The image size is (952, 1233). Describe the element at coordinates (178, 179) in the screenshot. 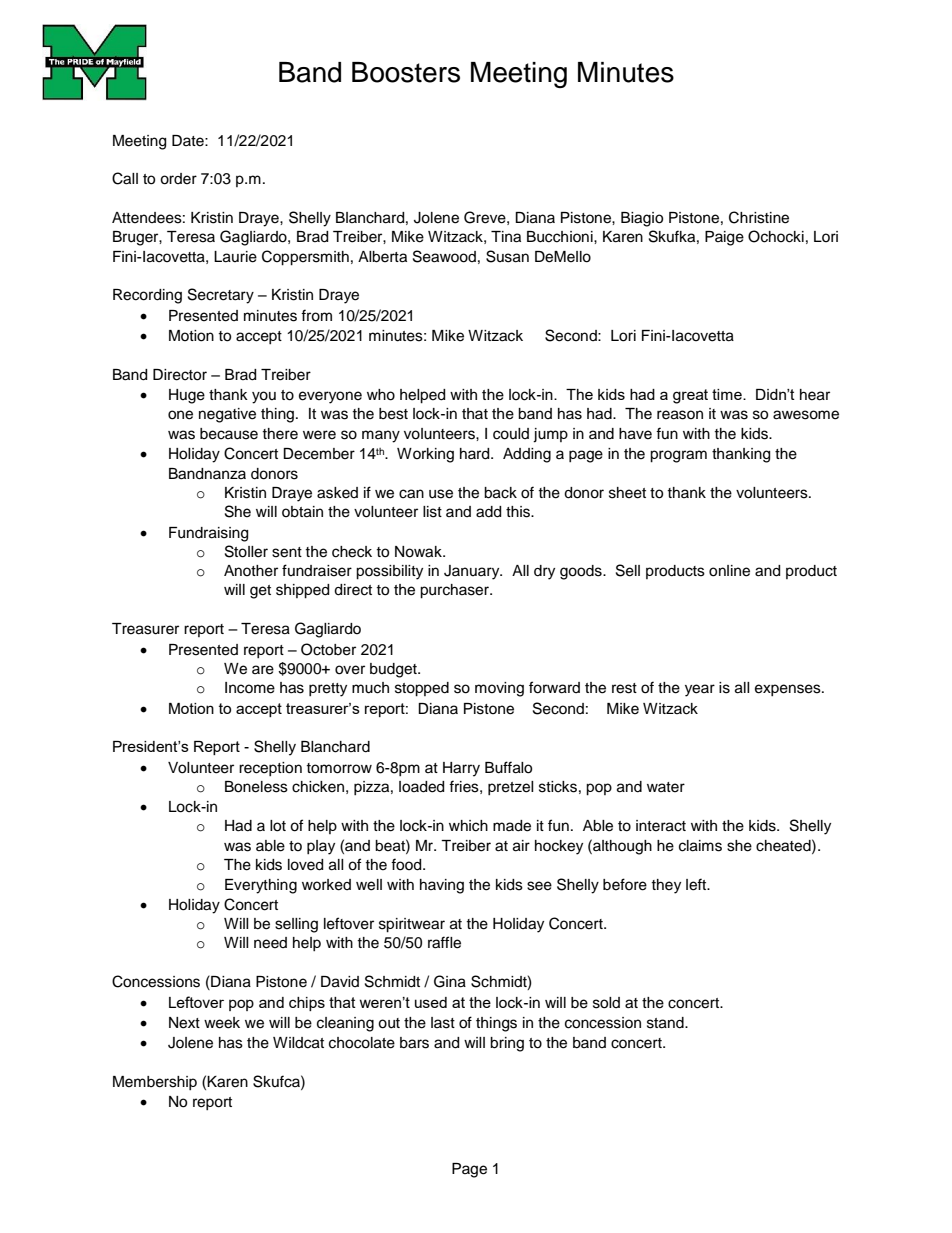

I see `order` at that location.
